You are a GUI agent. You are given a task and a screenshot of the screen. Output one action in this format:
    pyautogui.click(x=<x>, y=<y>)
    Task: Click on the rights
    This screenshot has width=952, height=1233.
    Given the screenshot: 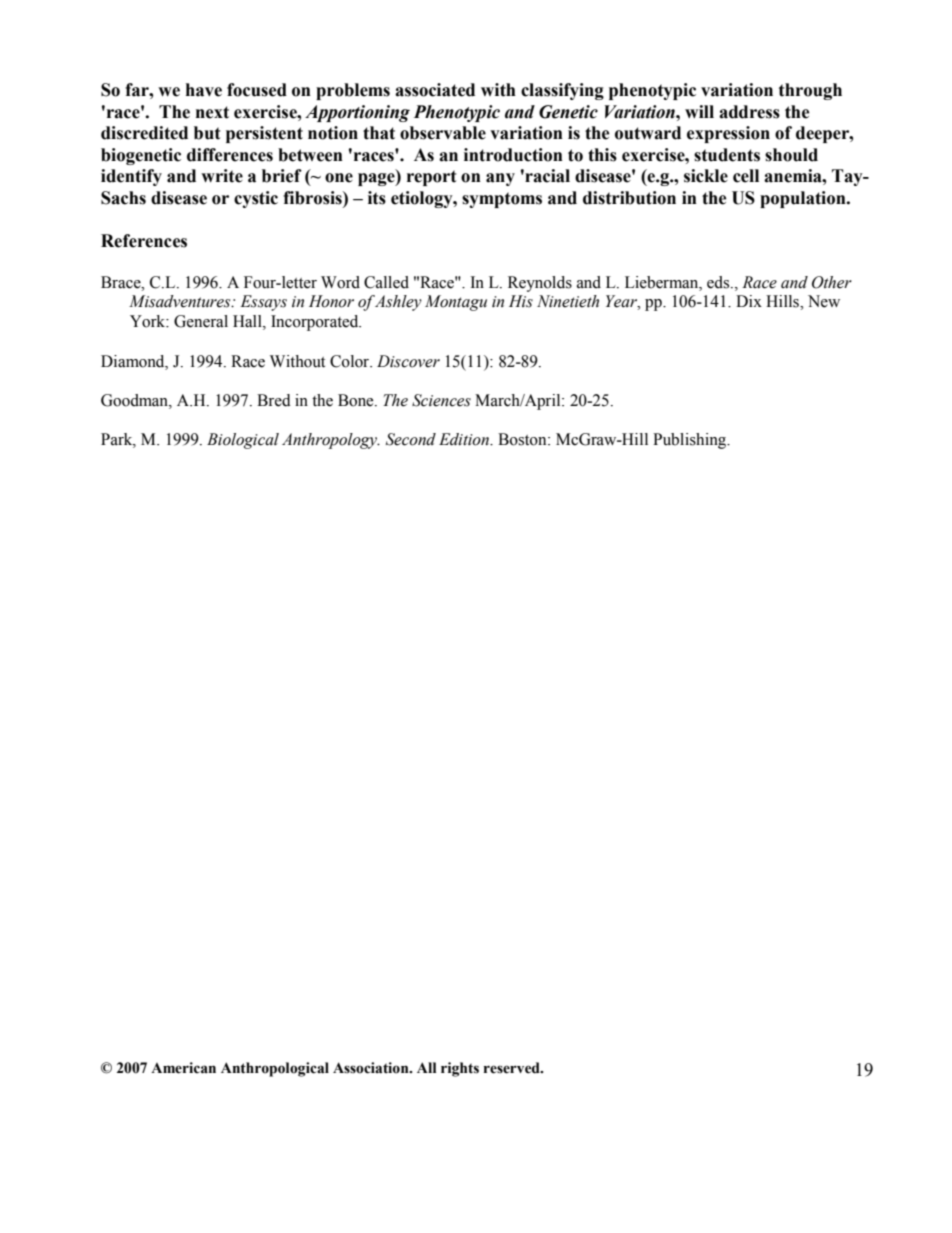 What is the action you would take?
    pyautogui.click(x=460, y=1069)
